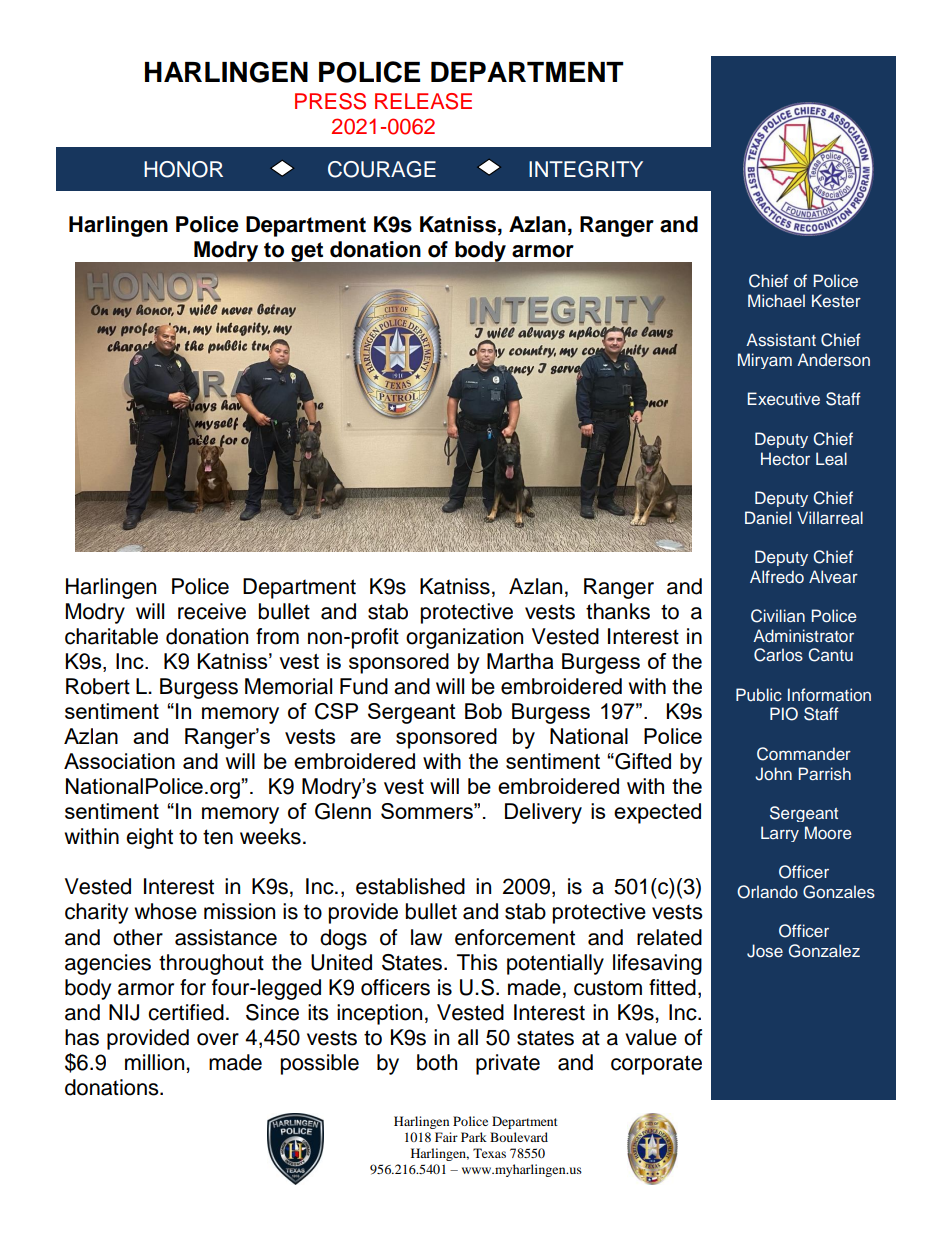  Describe the element at coordinates (423, 101) in the screenshot. I see `RELEASE` at that location.
